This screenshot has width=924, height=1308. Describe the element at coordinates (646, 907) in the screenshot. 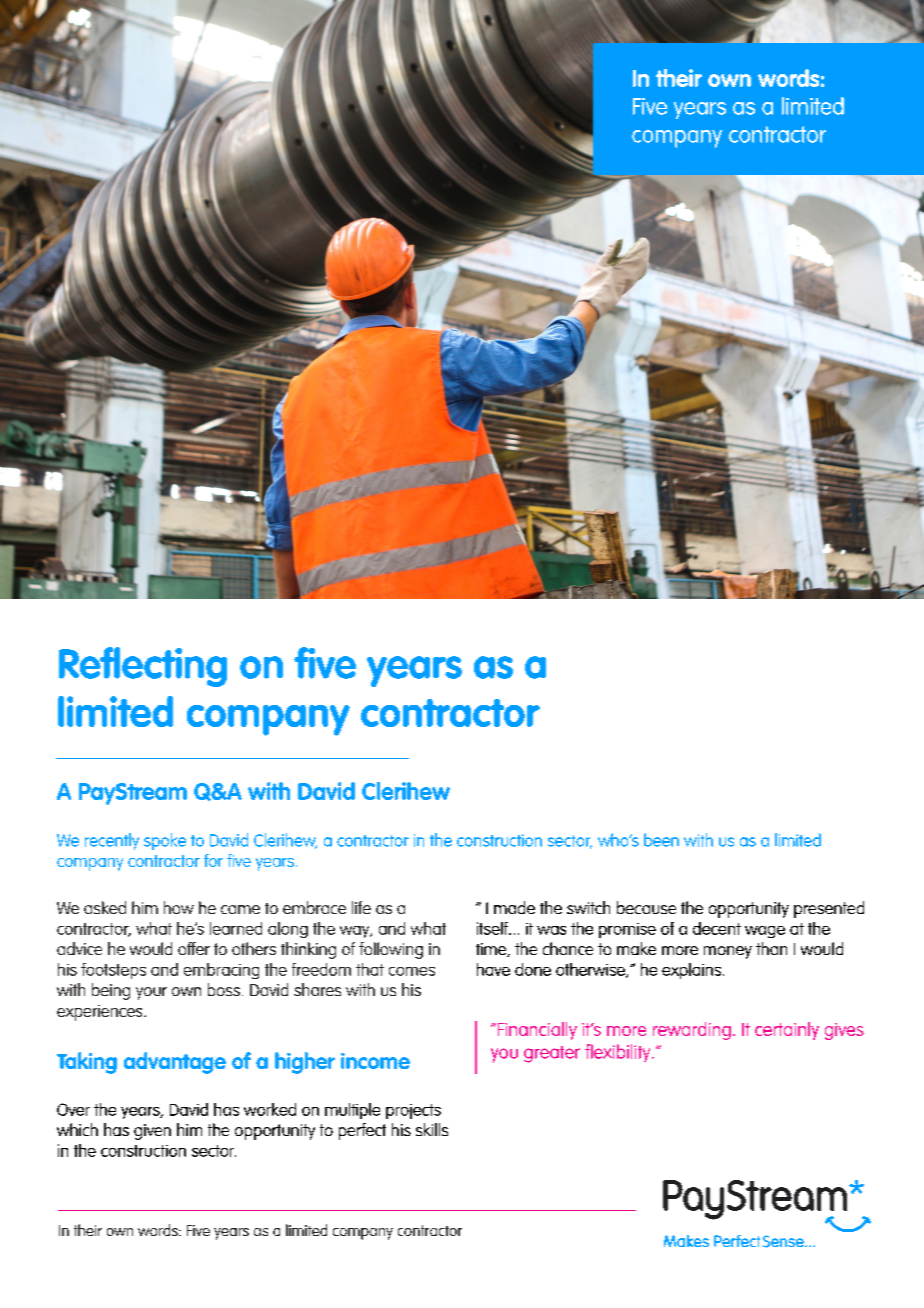

I see `because` at that location.
